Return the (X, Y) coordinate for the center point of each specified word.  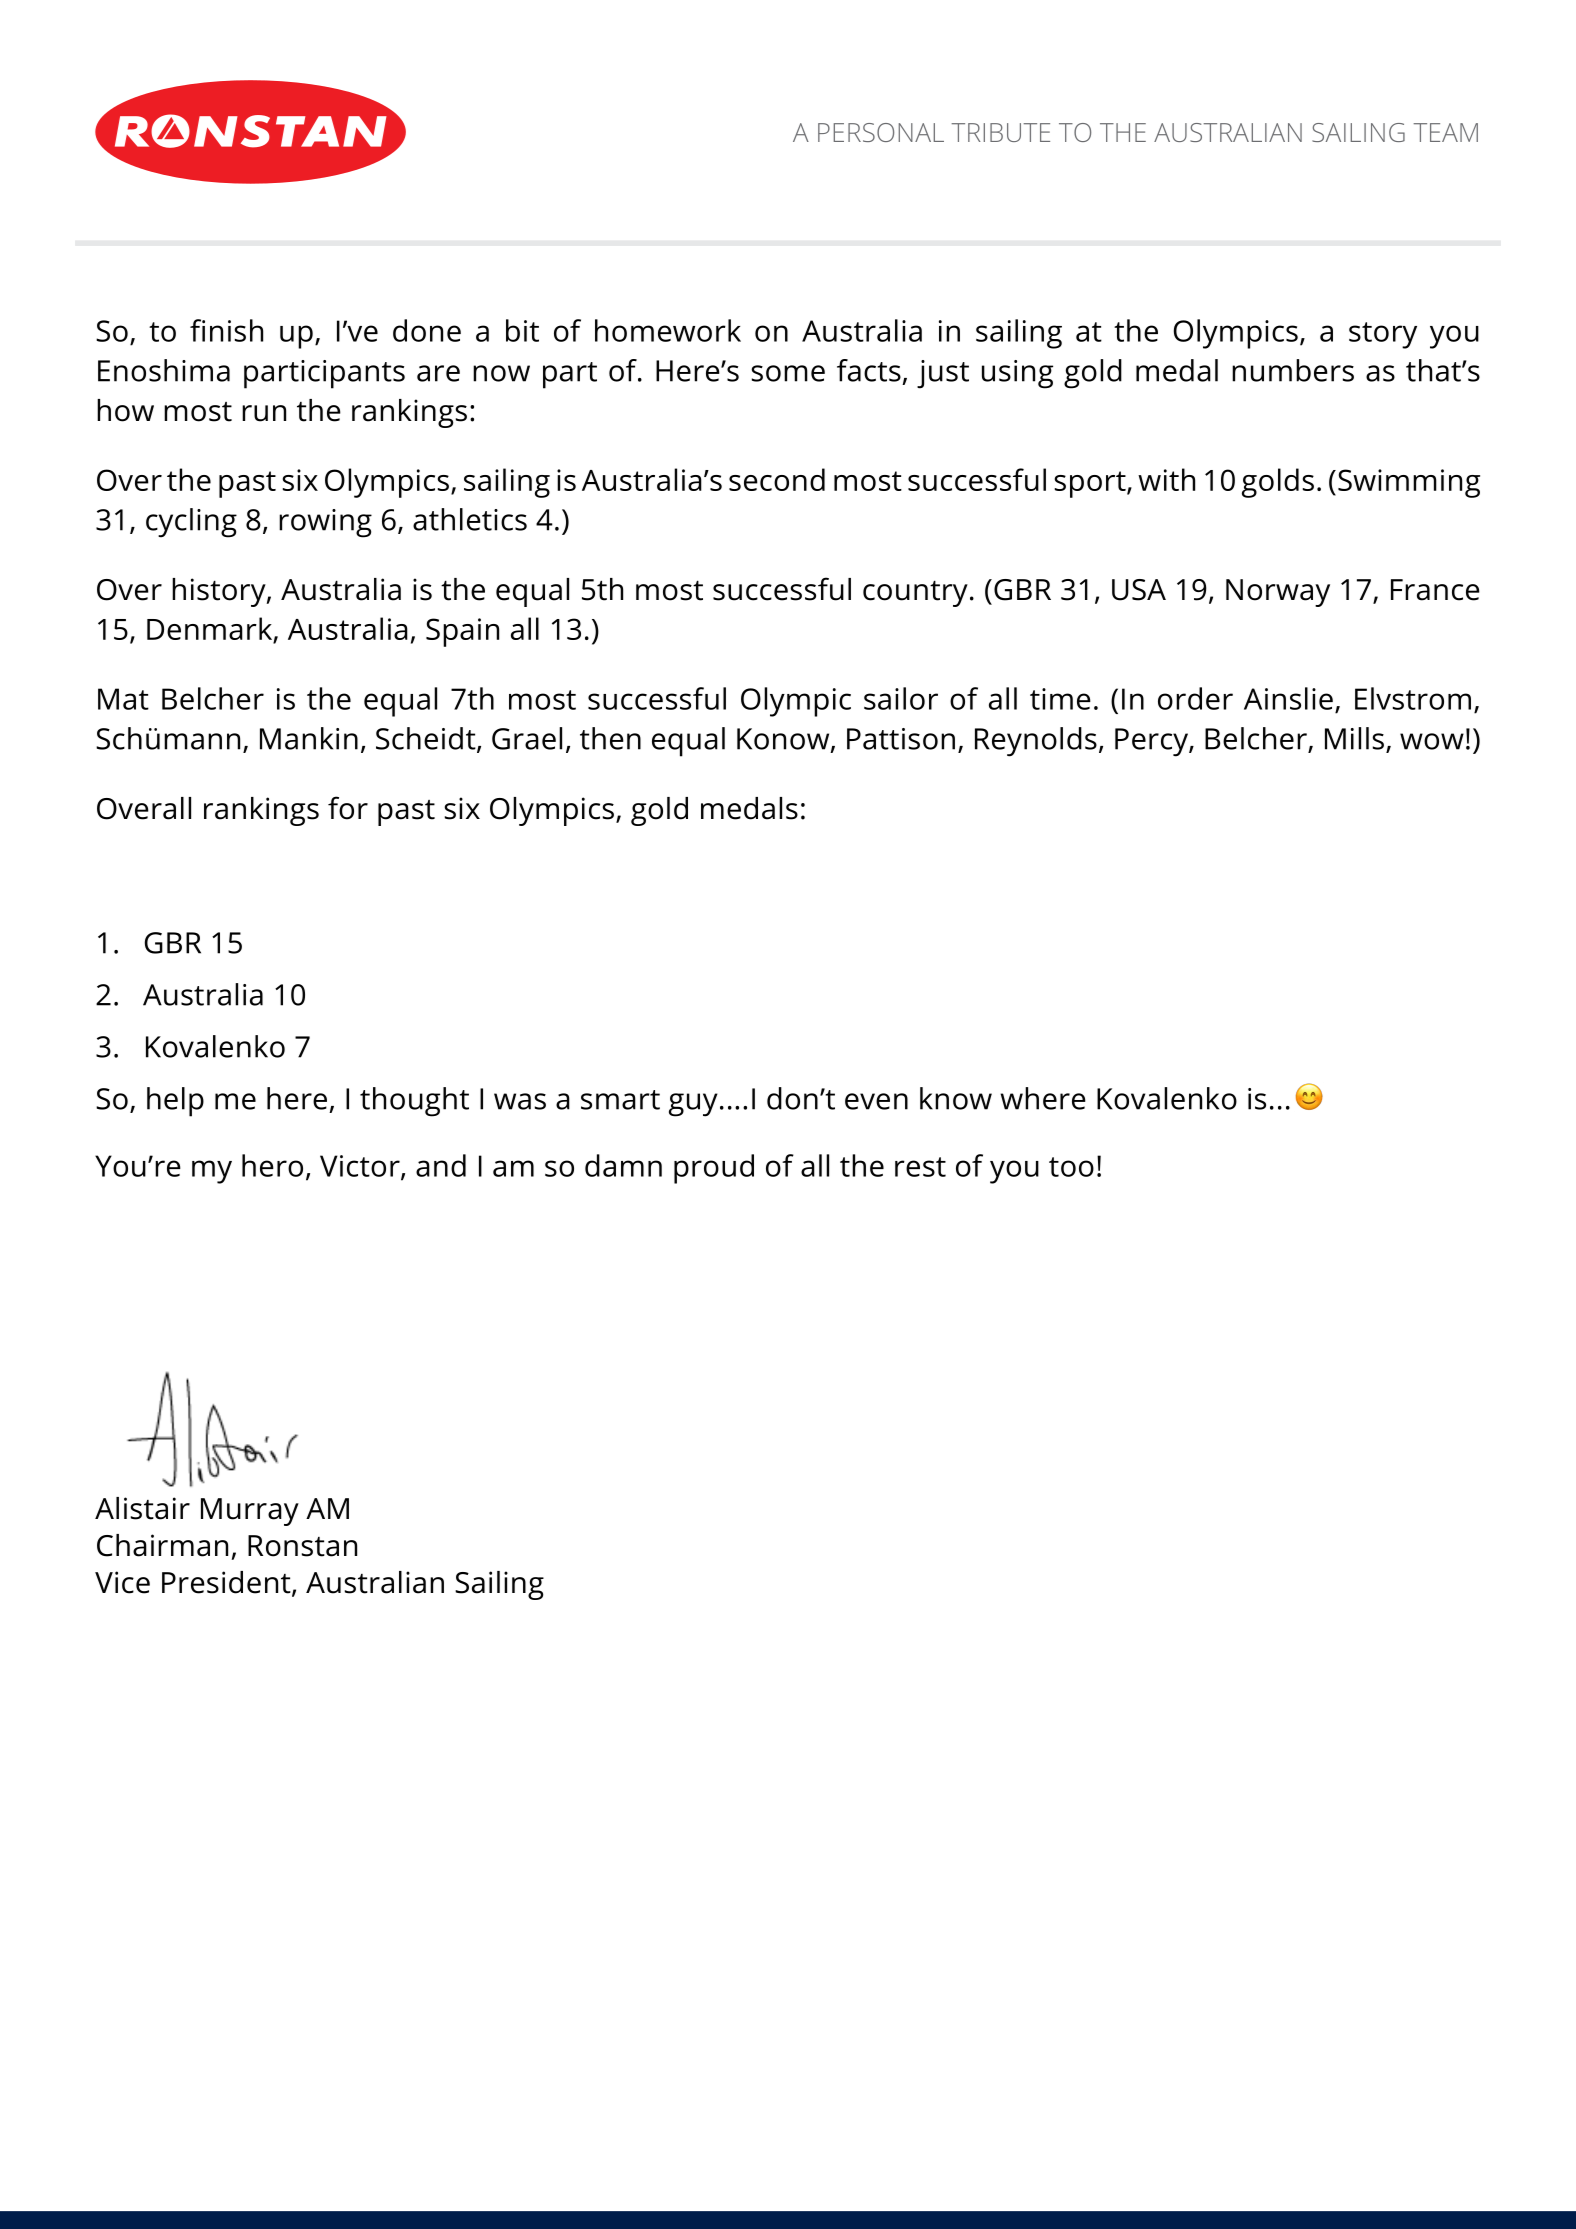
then (610, 738)
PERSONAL (881, 132)
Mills (1356, 739)
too (1071, 1167)
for (348, 808)
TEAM (1446, 132)
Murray (250, 1512)
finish (226, 330)
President (227, 1583)
